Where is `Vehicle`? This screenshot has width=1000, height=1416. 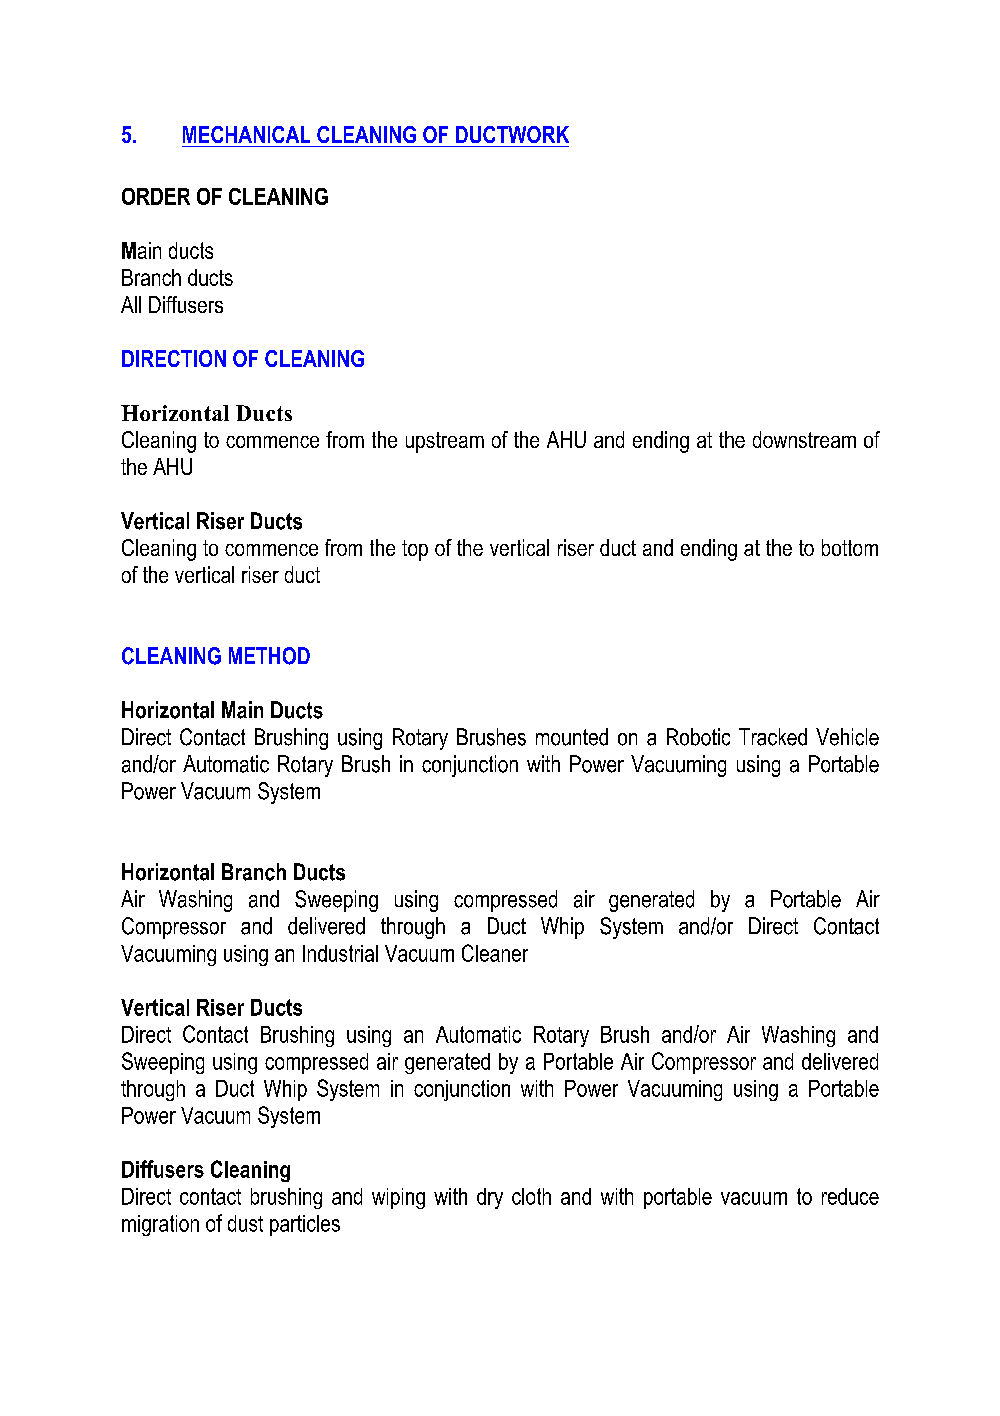 Vehicle is located at coordinates (847, 737).
